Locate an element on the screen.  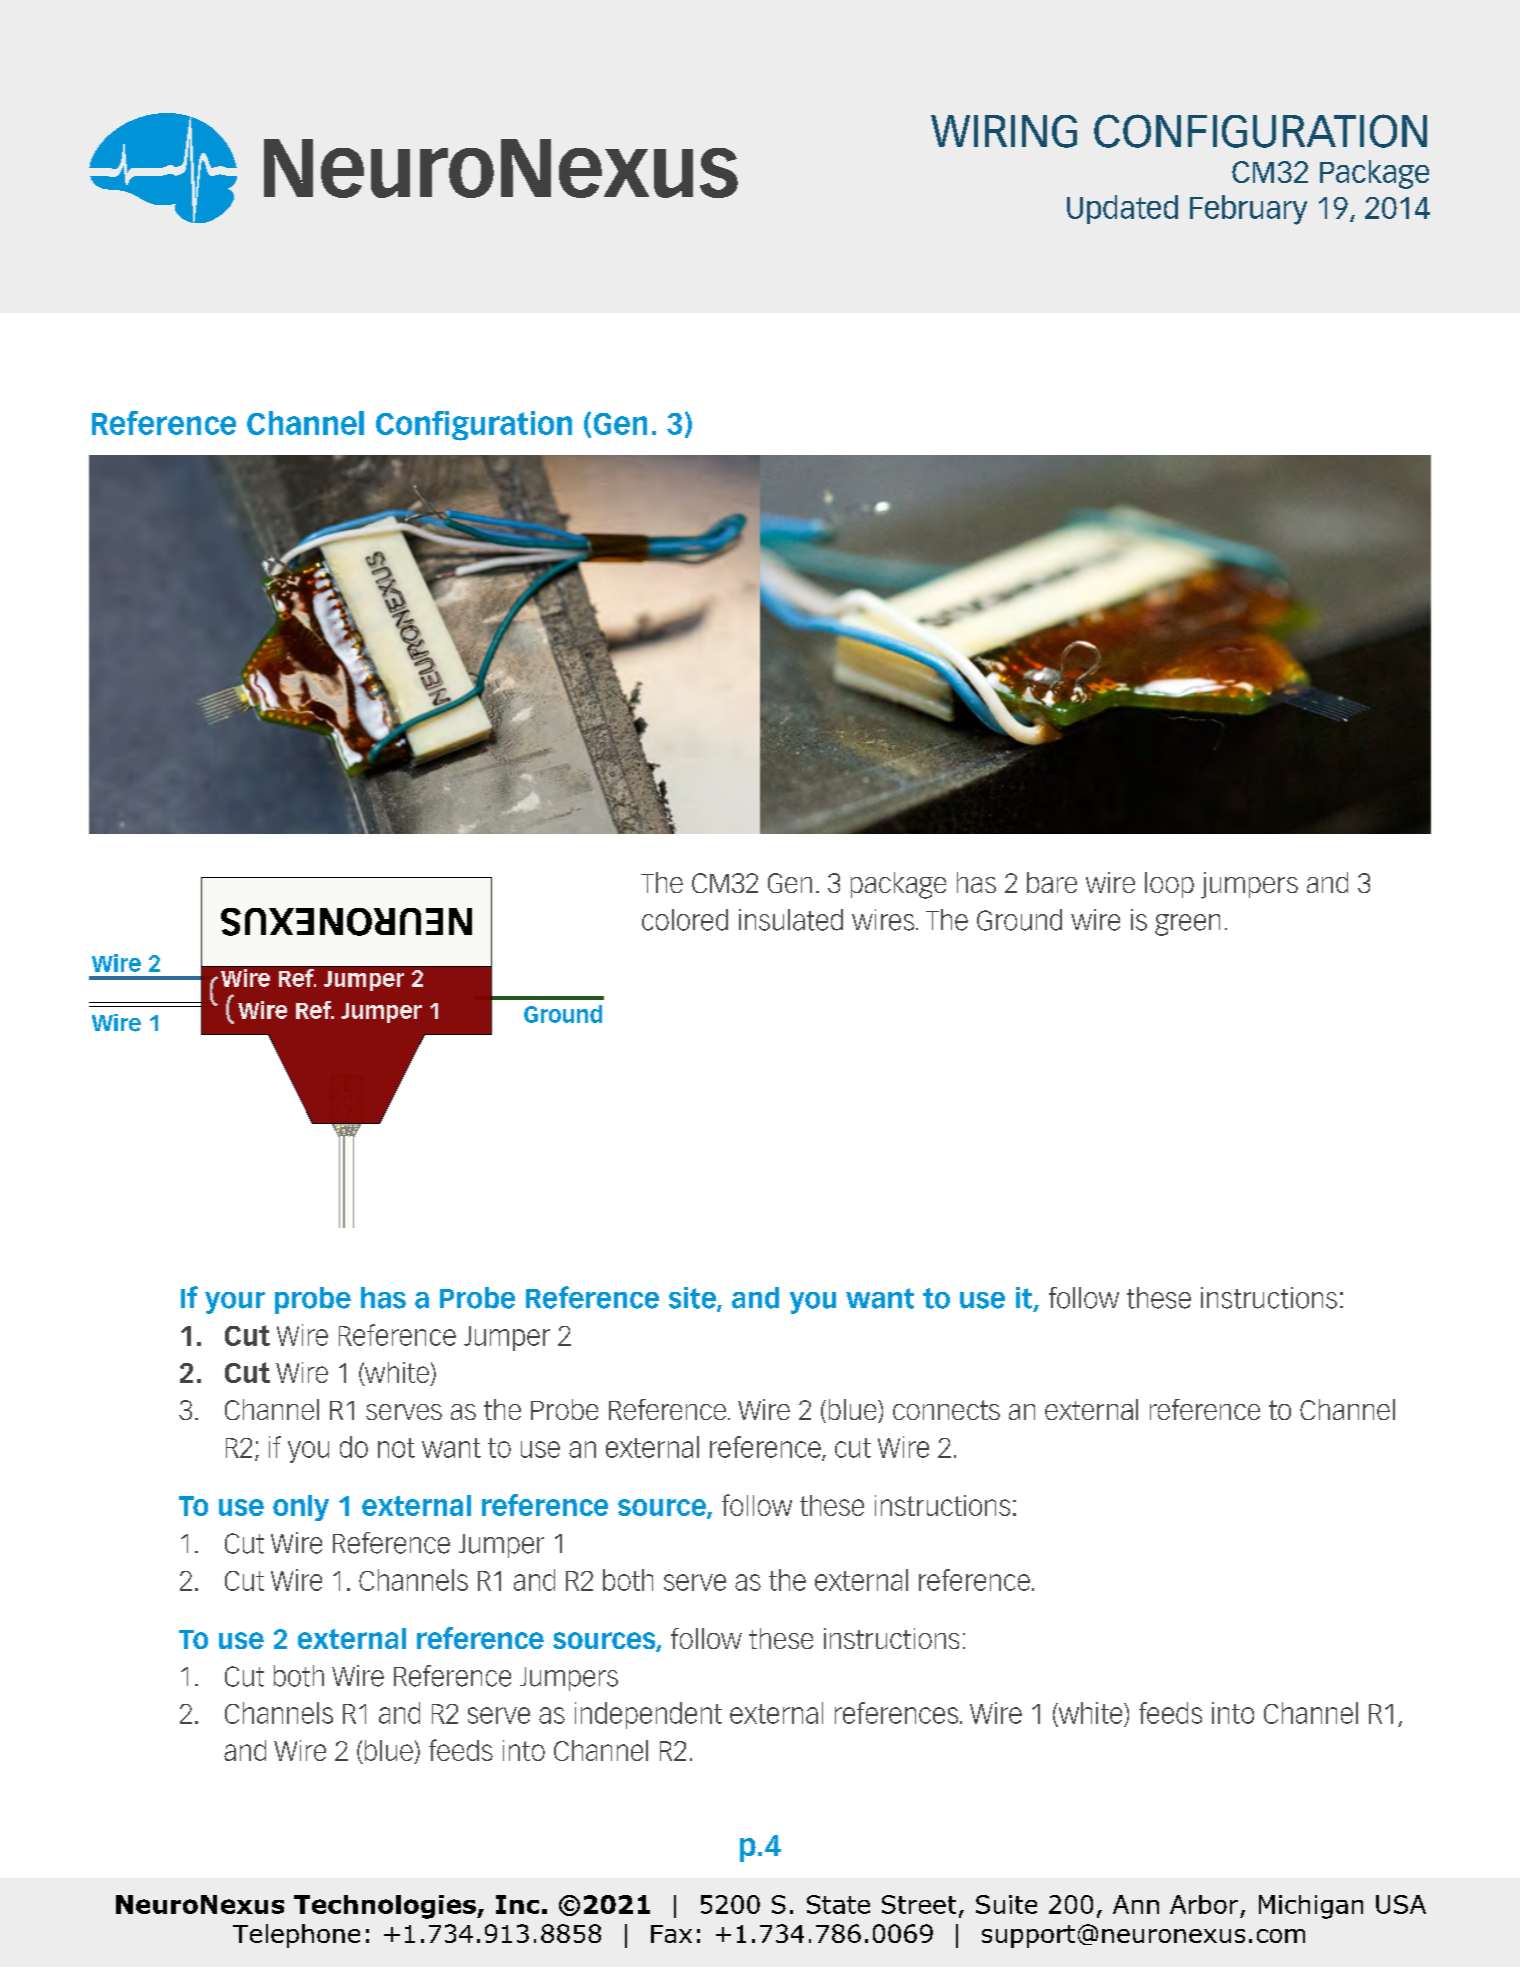
WIRING is located at coordinates (1004, 131).
